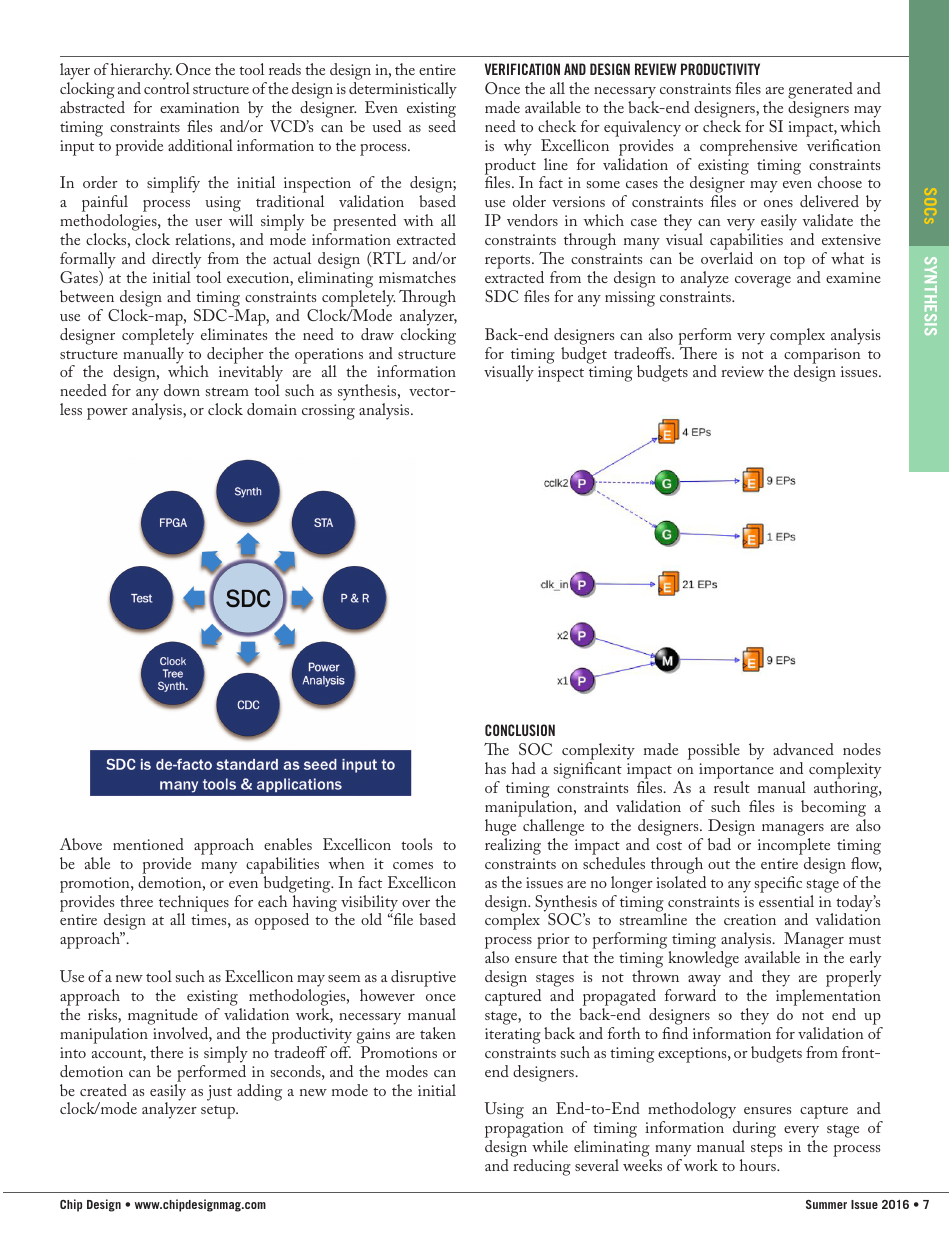 This image has width=952, height=1233. I want to click on result, so click(732, 787).
